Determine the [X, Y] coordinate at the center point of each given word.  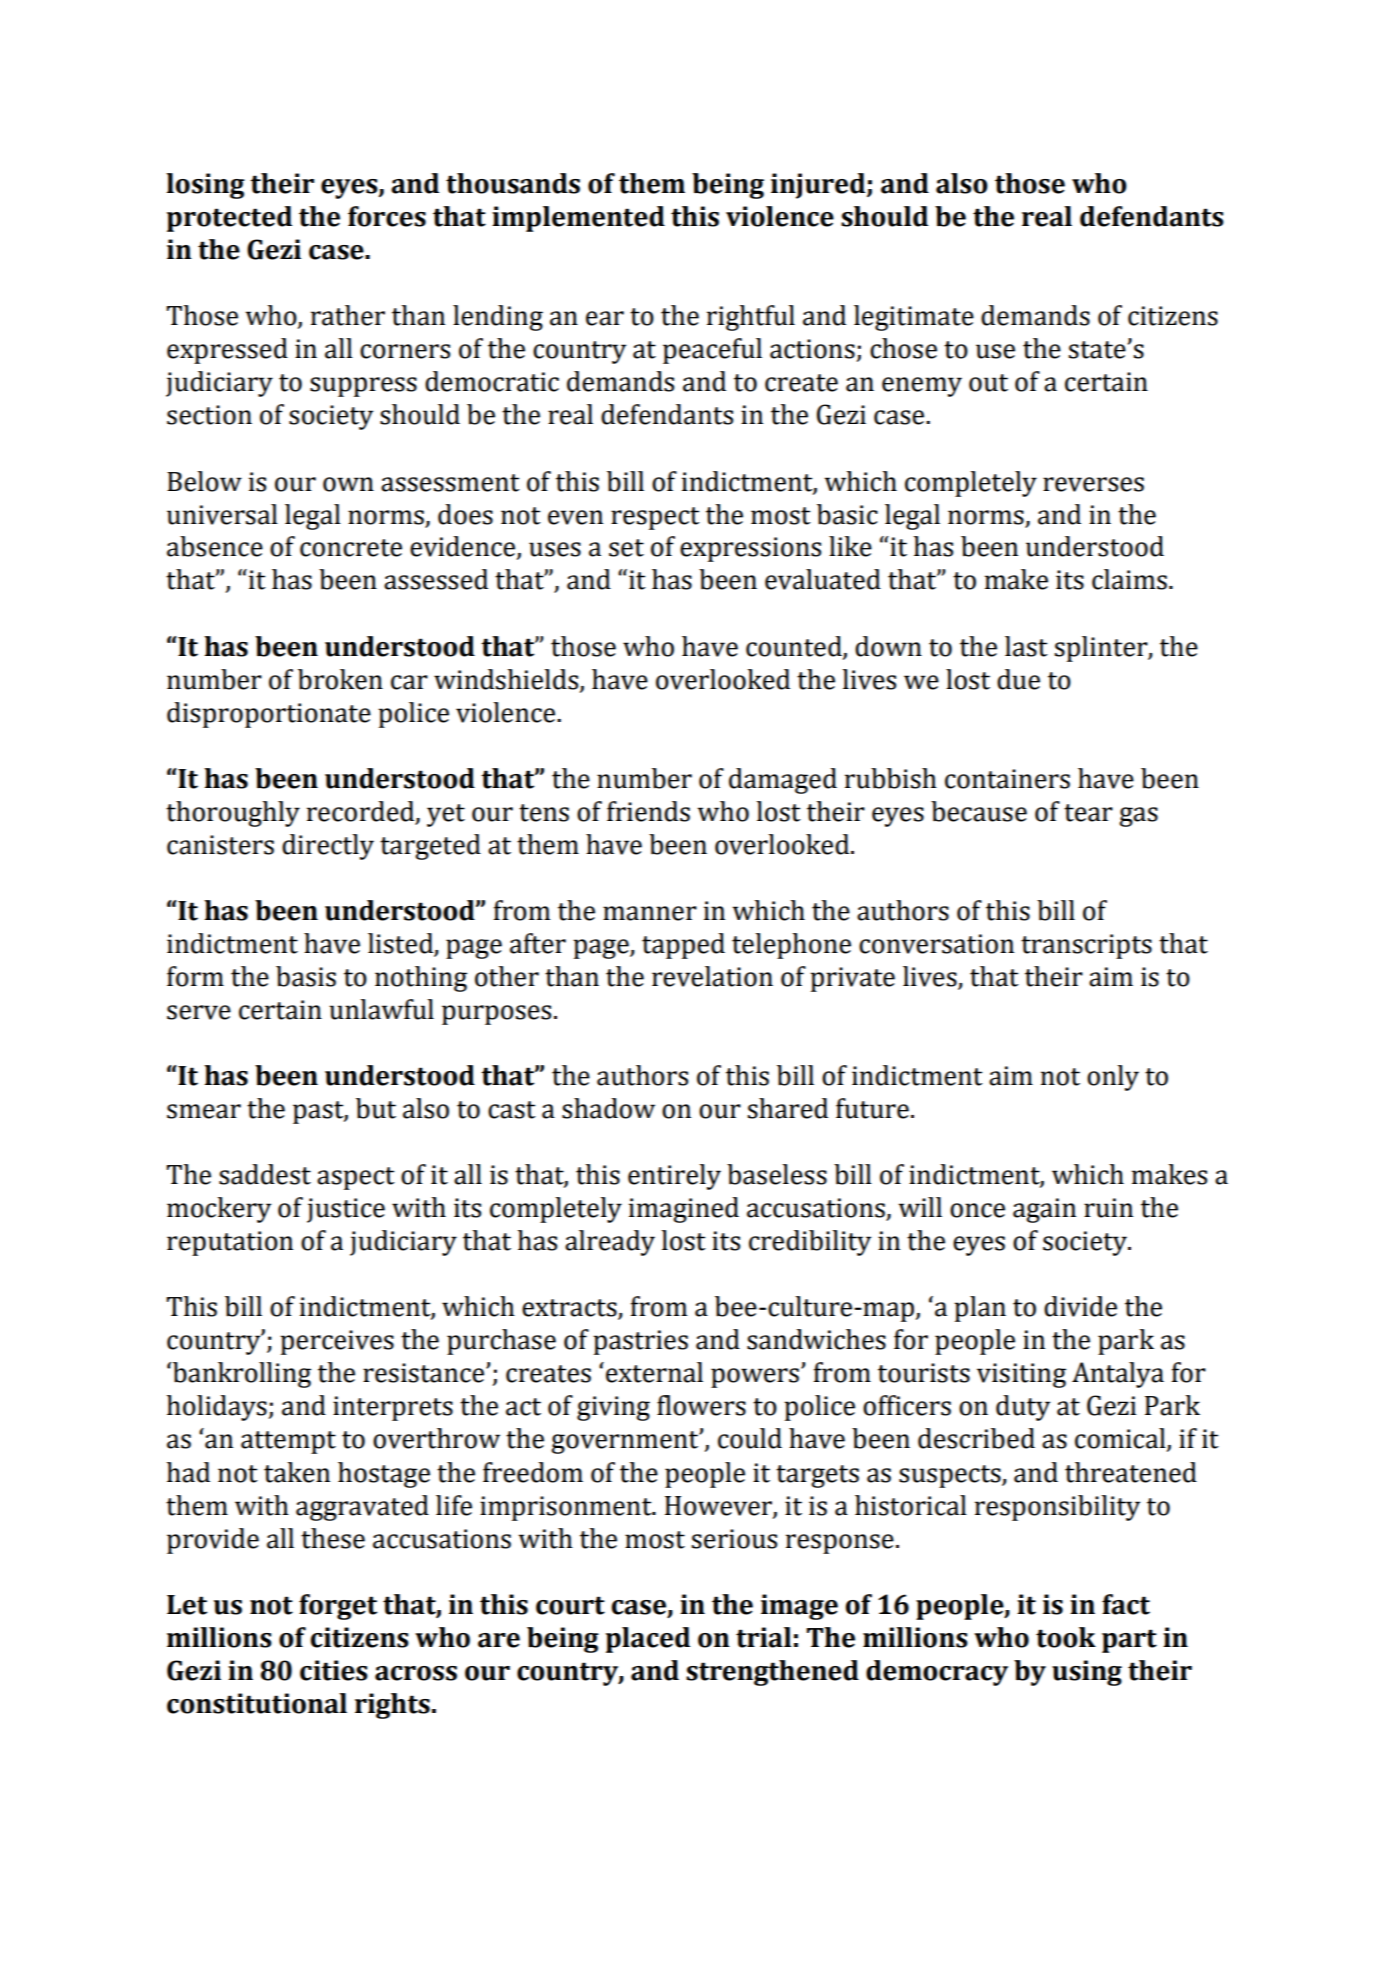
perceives [337, 1342]
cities [334, 1670]
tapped [683, 946]
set [626, 548]
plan [980, 1309]
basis [306, 976]
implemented [578, 219]
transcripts [1086, 946]
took [1066, 1637]
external [654, 1372]
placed [648, 1640]
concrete [351, 548]
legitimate [914, 318]
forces [387, 216]
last [1026, 646]
